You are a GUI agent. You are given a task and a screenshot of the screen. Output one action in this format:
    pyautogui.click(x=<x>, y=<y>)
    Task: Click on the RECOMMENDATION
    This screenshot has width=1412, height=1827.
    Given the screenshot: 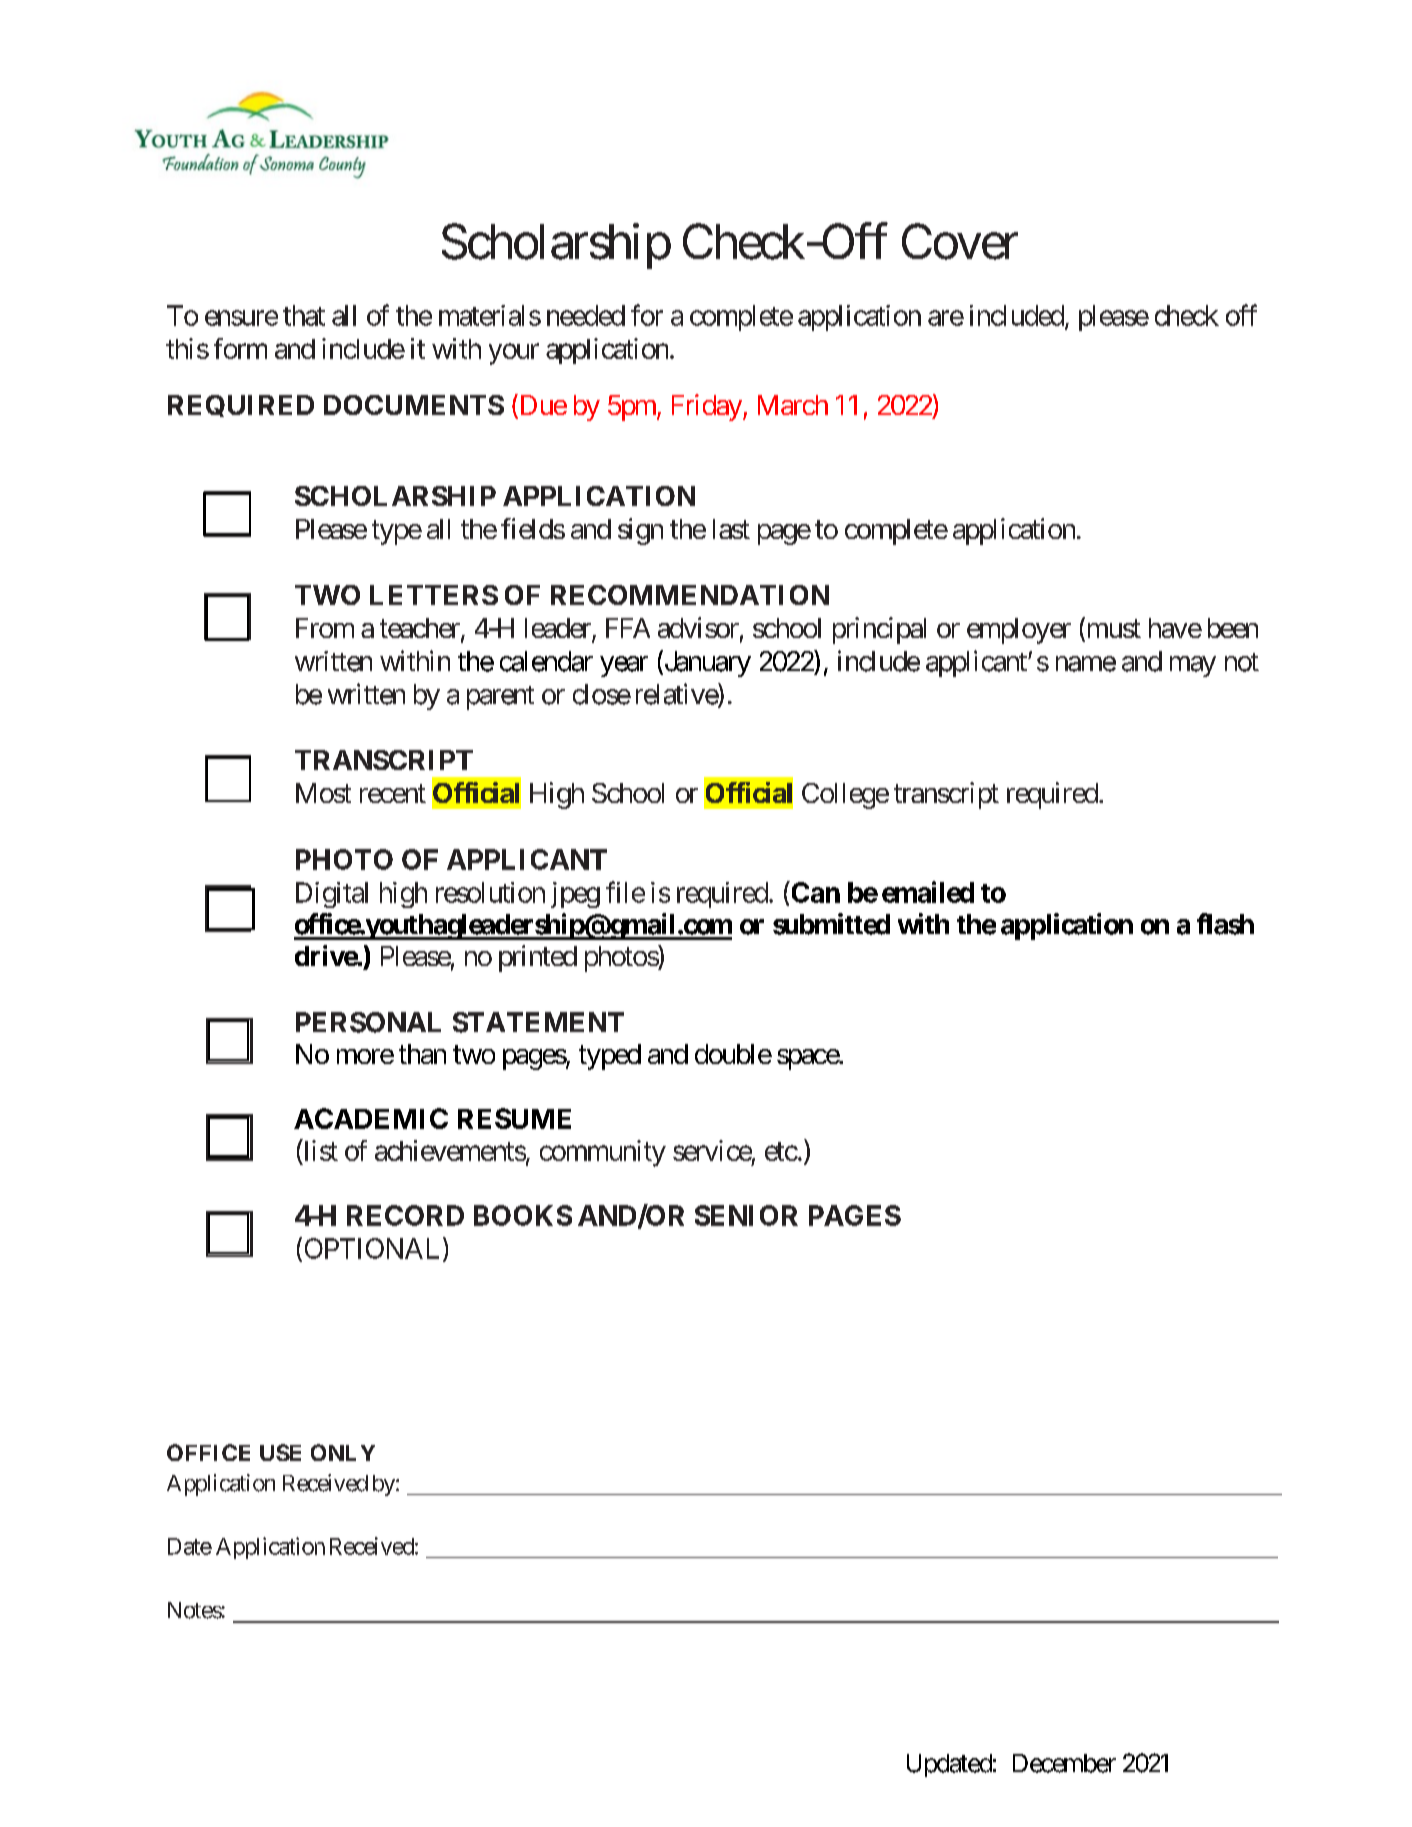 What is the action you would take?
    pyautogui.click(x=690, y=595)
